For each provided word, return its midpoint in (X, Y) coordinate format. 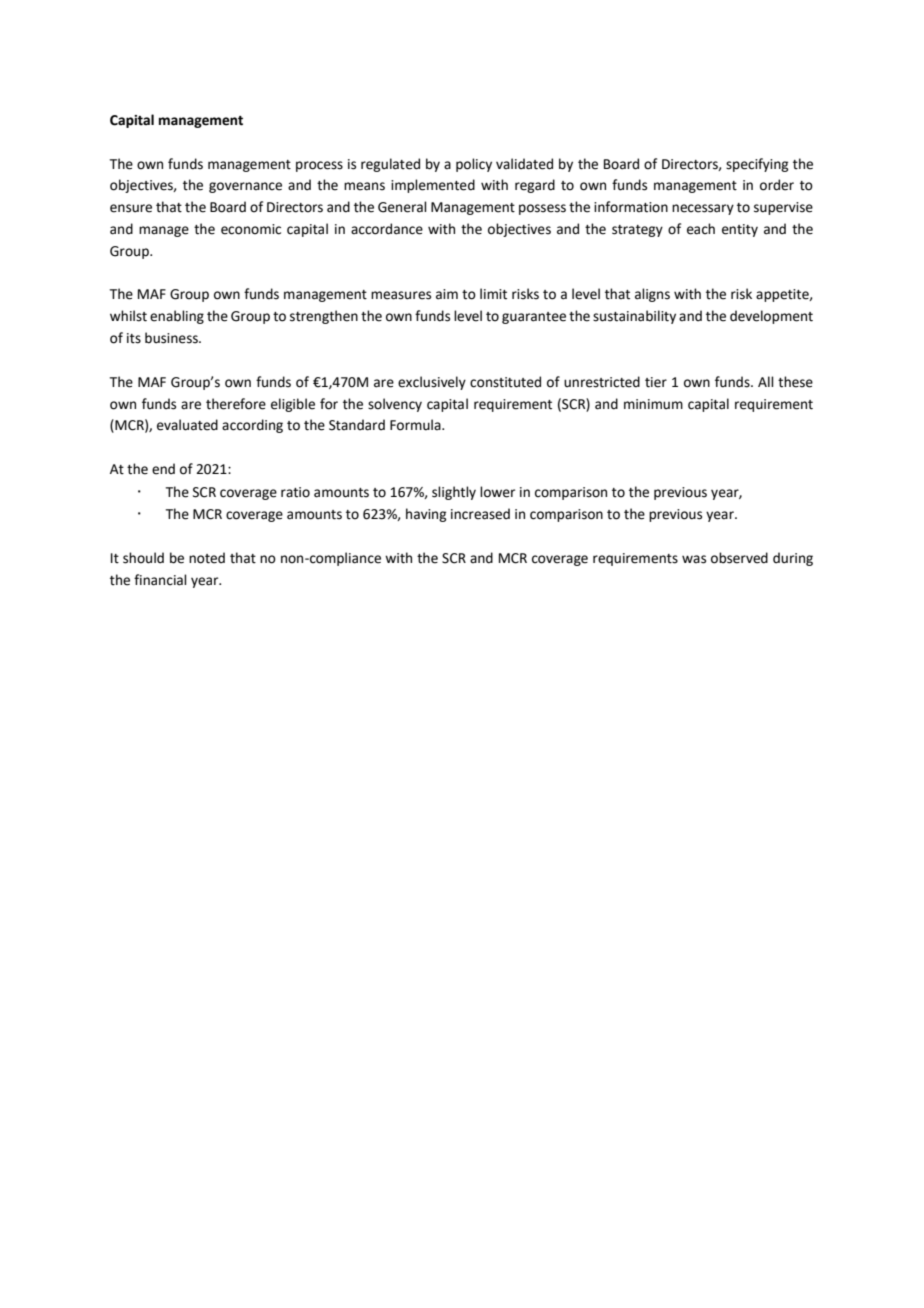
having (426, 515)
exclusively (432, 383)
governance (245, 187)
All (766, 381)
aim (447, 294)
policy (474, 165)
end (163, 469)
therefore (236, 404)
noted (207, 558)
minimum (653, 404)
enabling (177, 317)
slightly (454, 493)
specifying (757, 165)
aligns (652, 295)
